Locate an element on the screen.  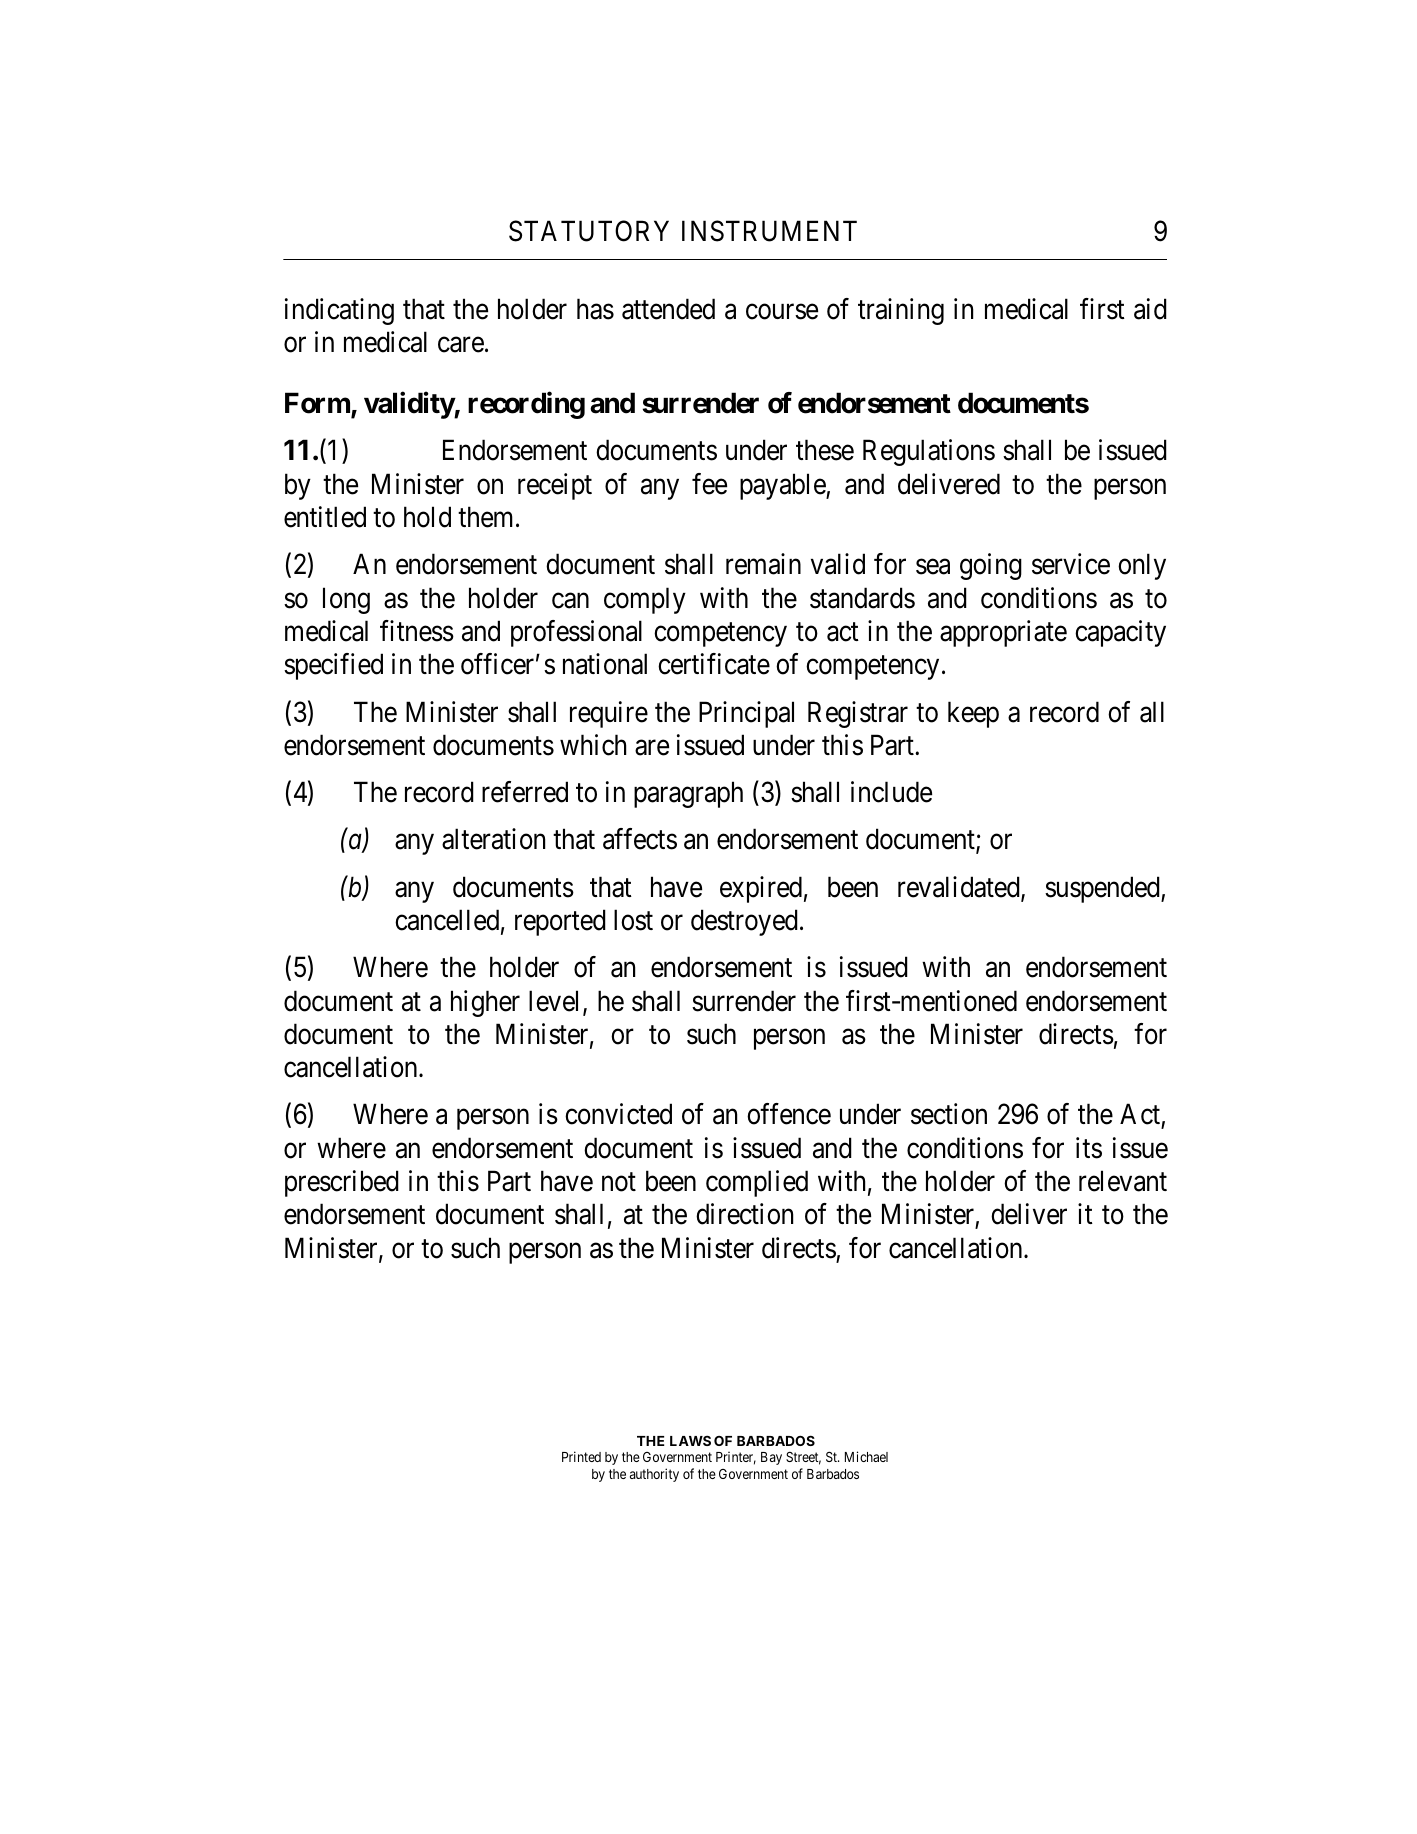
higher is located at coordinates (485, 1003).
